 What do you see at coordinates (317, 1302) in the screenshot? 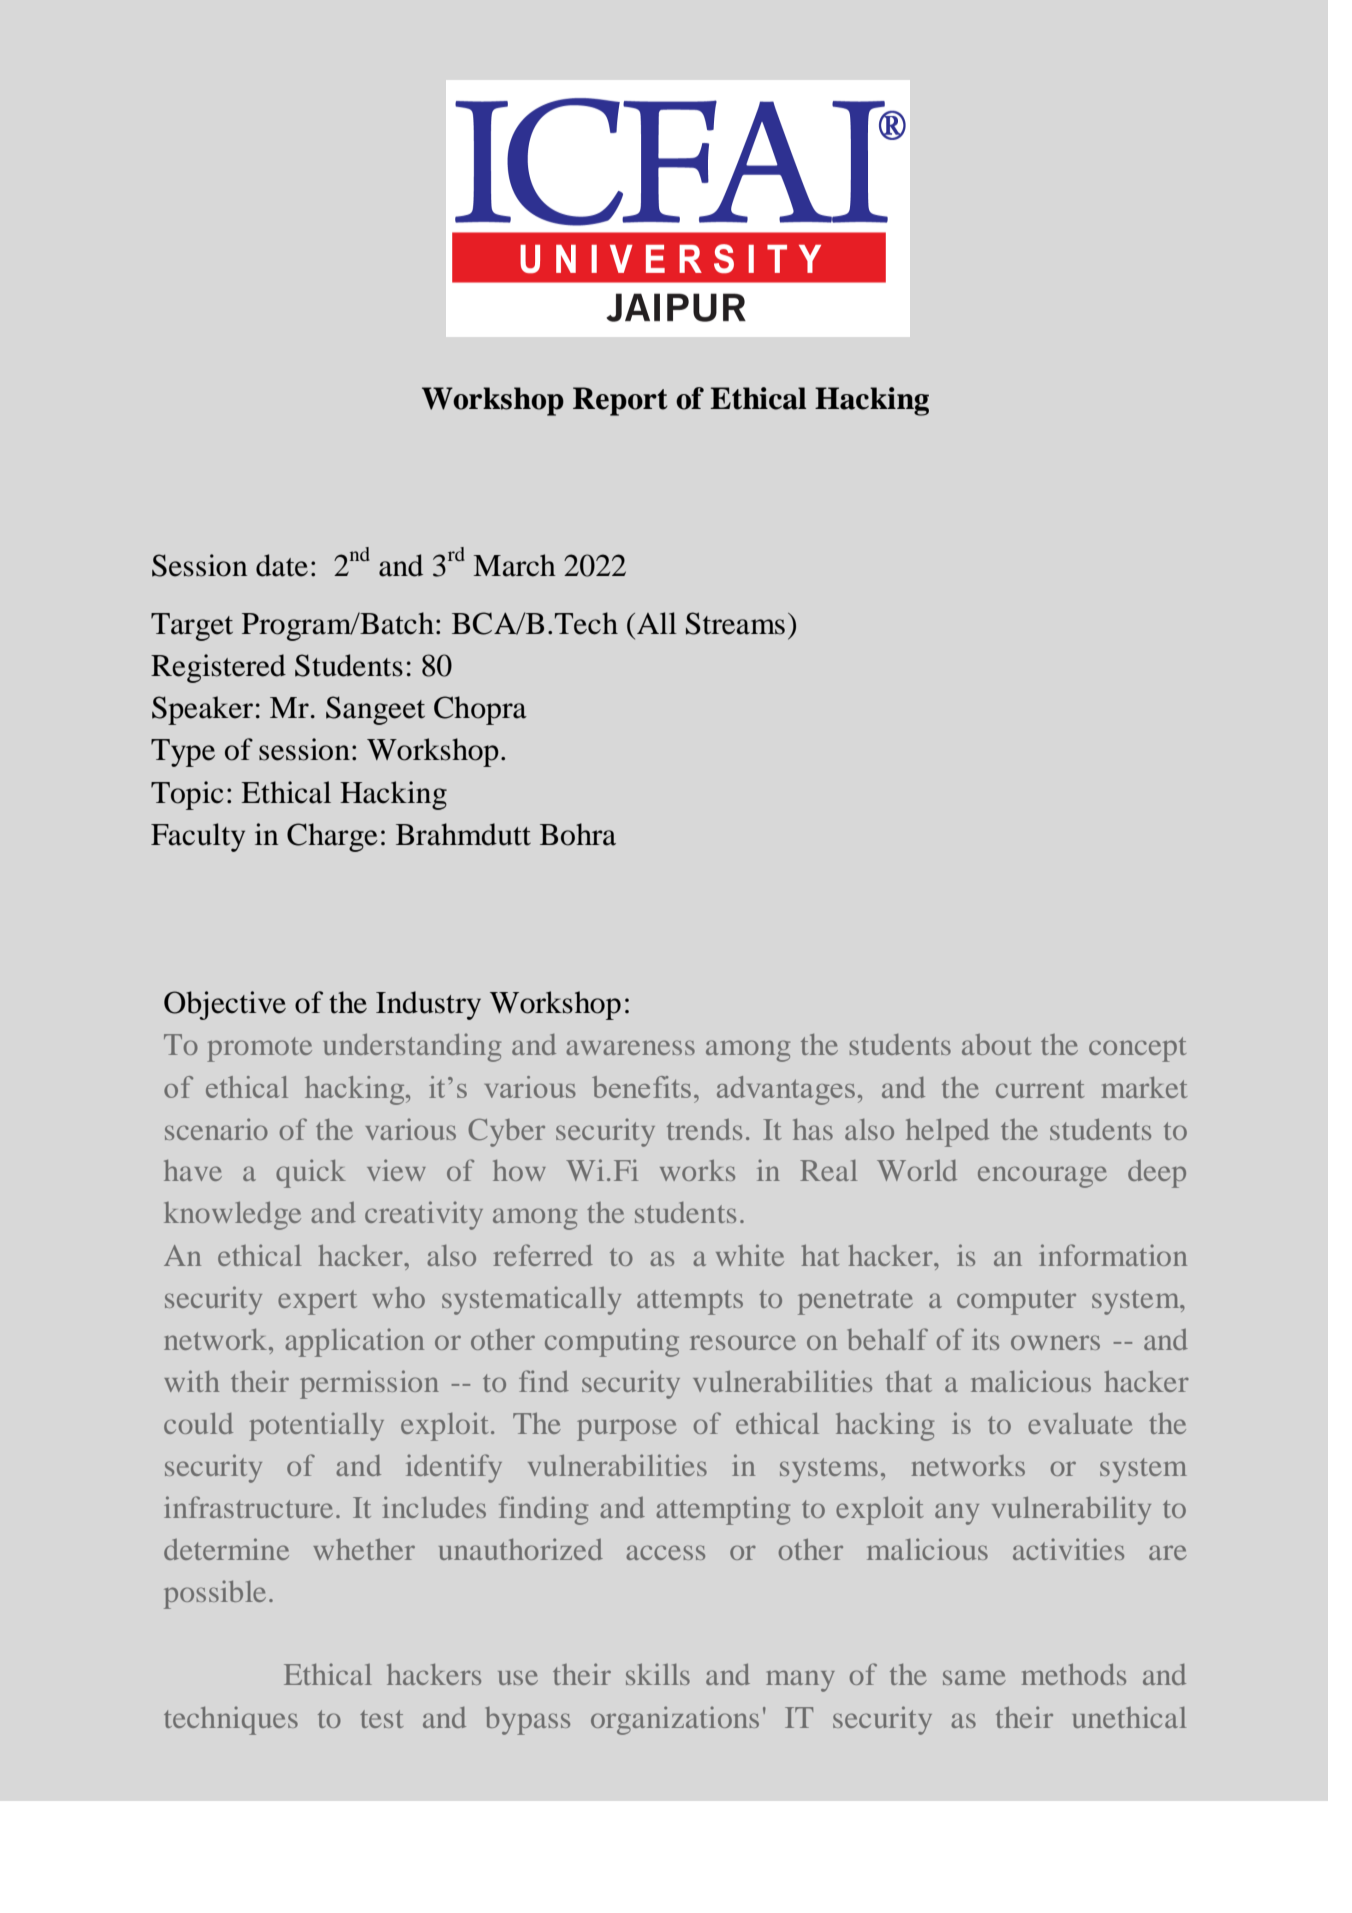
I see `expert` at bounding box center [317, 1302].
